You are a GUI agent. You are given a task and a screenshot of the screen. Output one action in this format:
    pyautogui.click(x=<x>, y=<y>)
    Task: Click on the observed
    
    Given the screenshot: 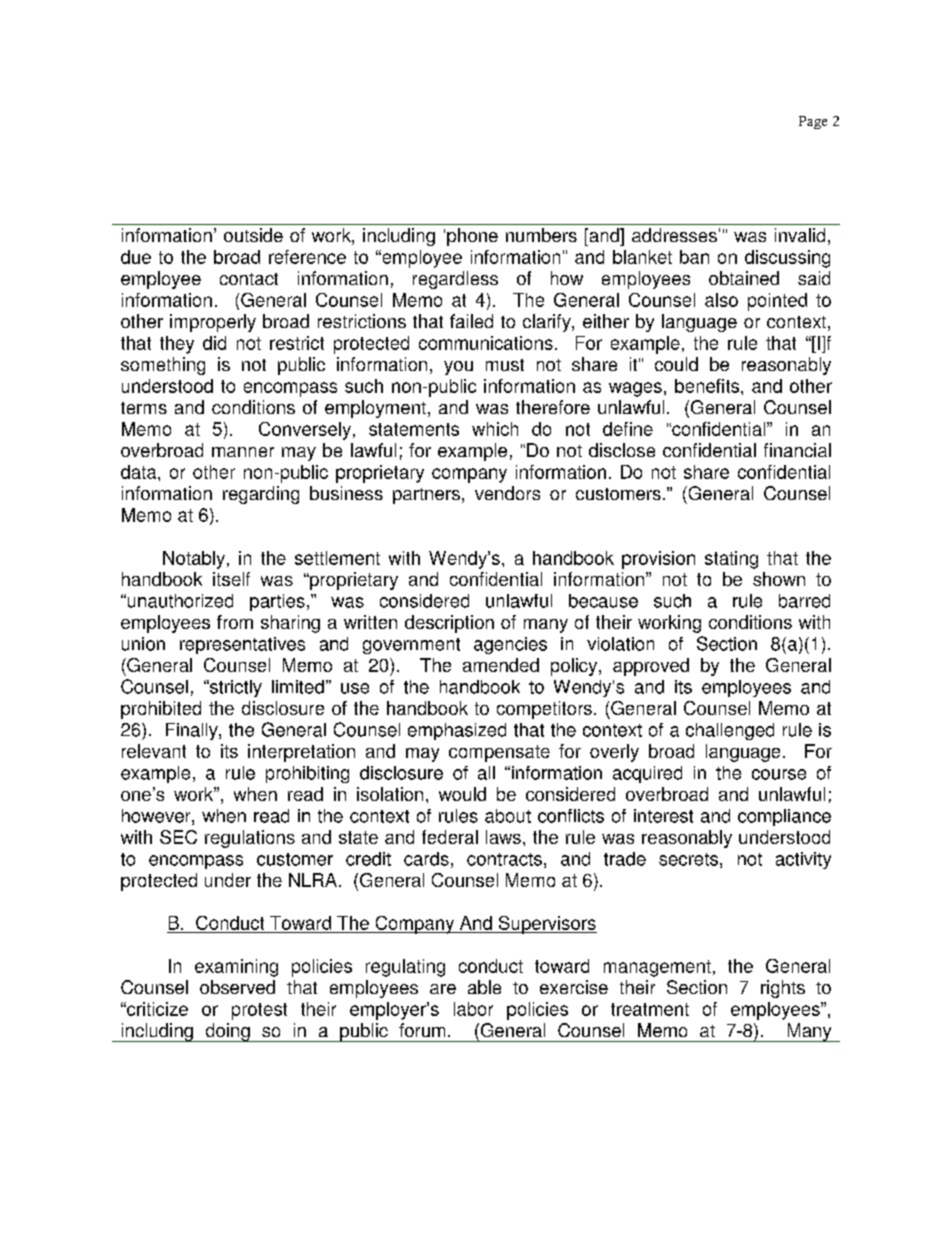 What is the action you would take?
    pyautogui.click(x=237, y=987)
